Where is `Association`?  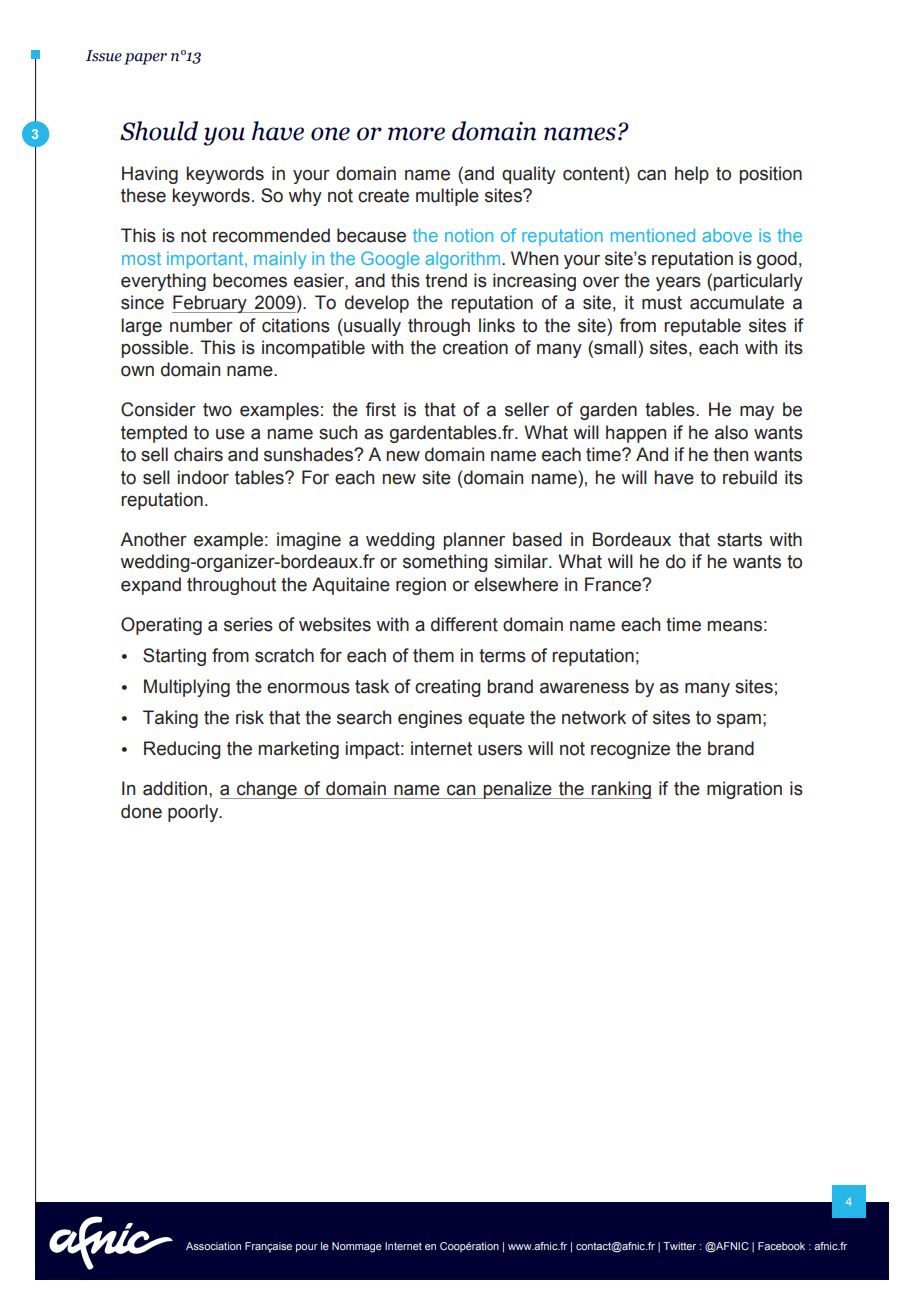
Association is located at coordinates (213, 1246).
